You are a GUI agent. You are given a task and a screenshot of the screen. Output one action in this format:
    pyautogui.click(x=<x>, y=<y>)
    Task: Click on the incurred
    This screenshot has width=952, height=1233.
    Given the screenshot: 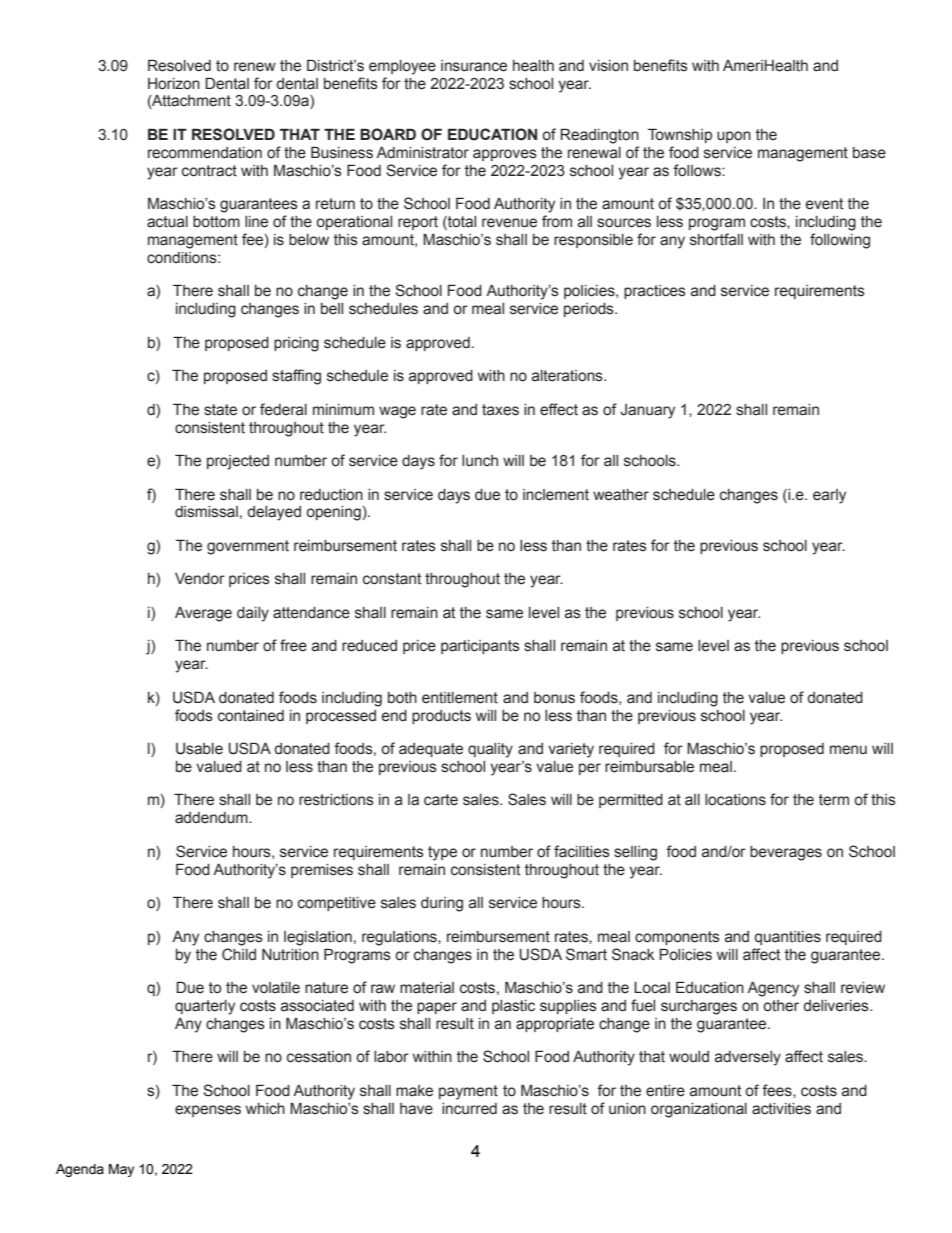 What is the action you would take?
    pyautogui.click(x=469, y=1109)
